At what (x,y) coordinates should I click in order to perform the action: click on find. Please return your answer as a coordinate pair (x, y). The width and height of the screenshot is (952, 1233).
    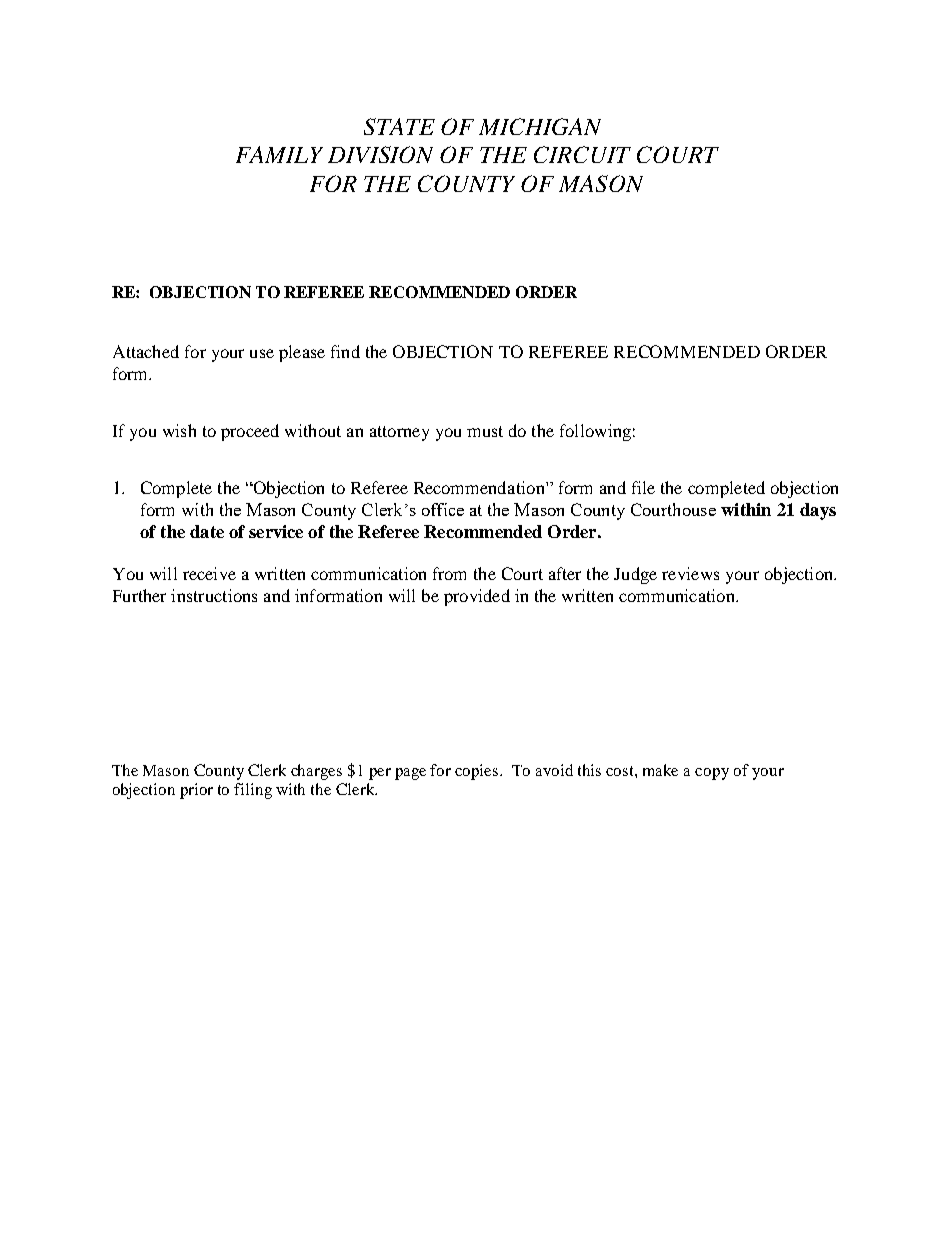
    Looking at the image, I should click on (345, 351).
